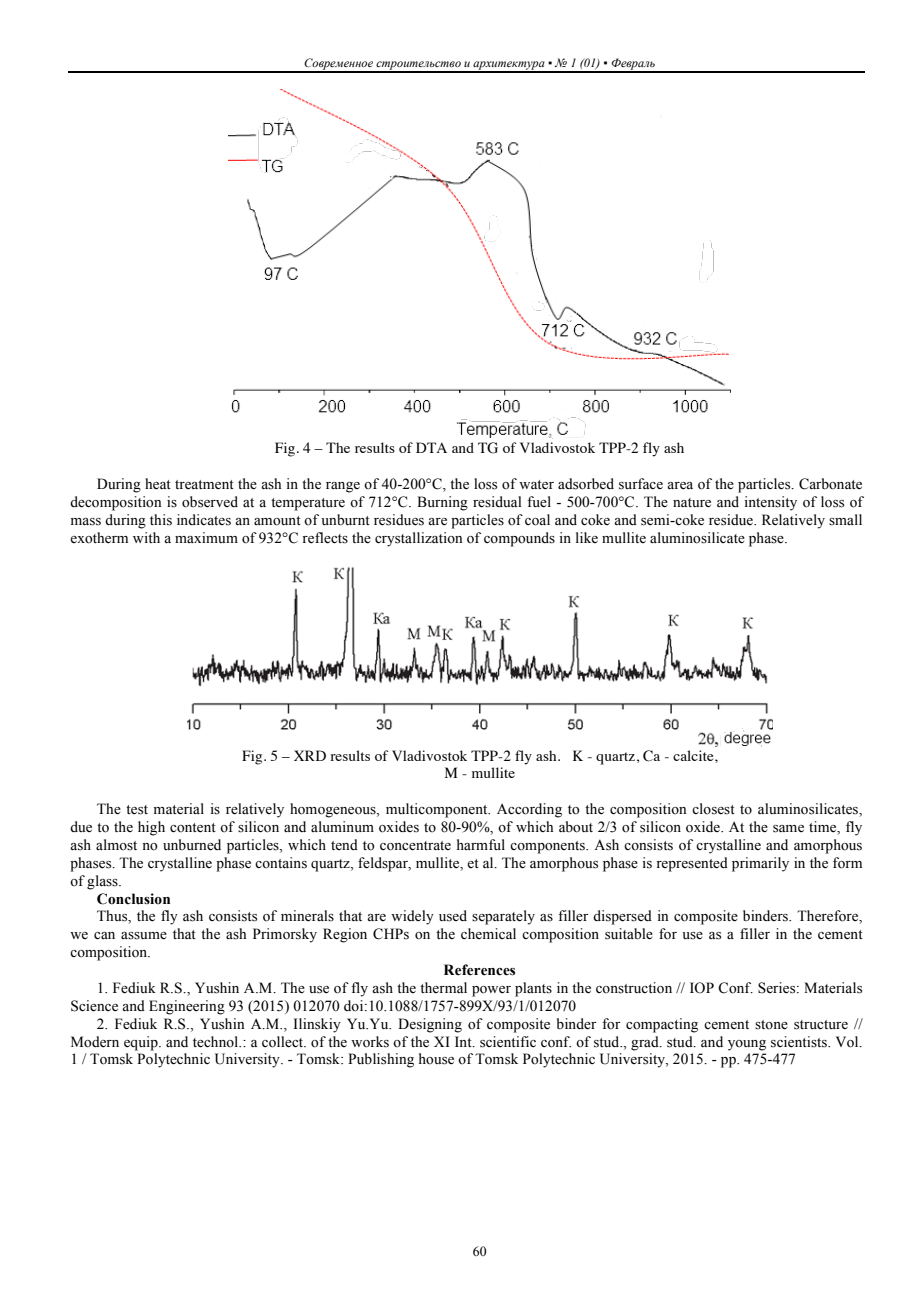 The width and height of the screenshot is (924, 1308). Describe the element at coordinates (431, 447) in the screenshot. I see `DTA` at that location.
